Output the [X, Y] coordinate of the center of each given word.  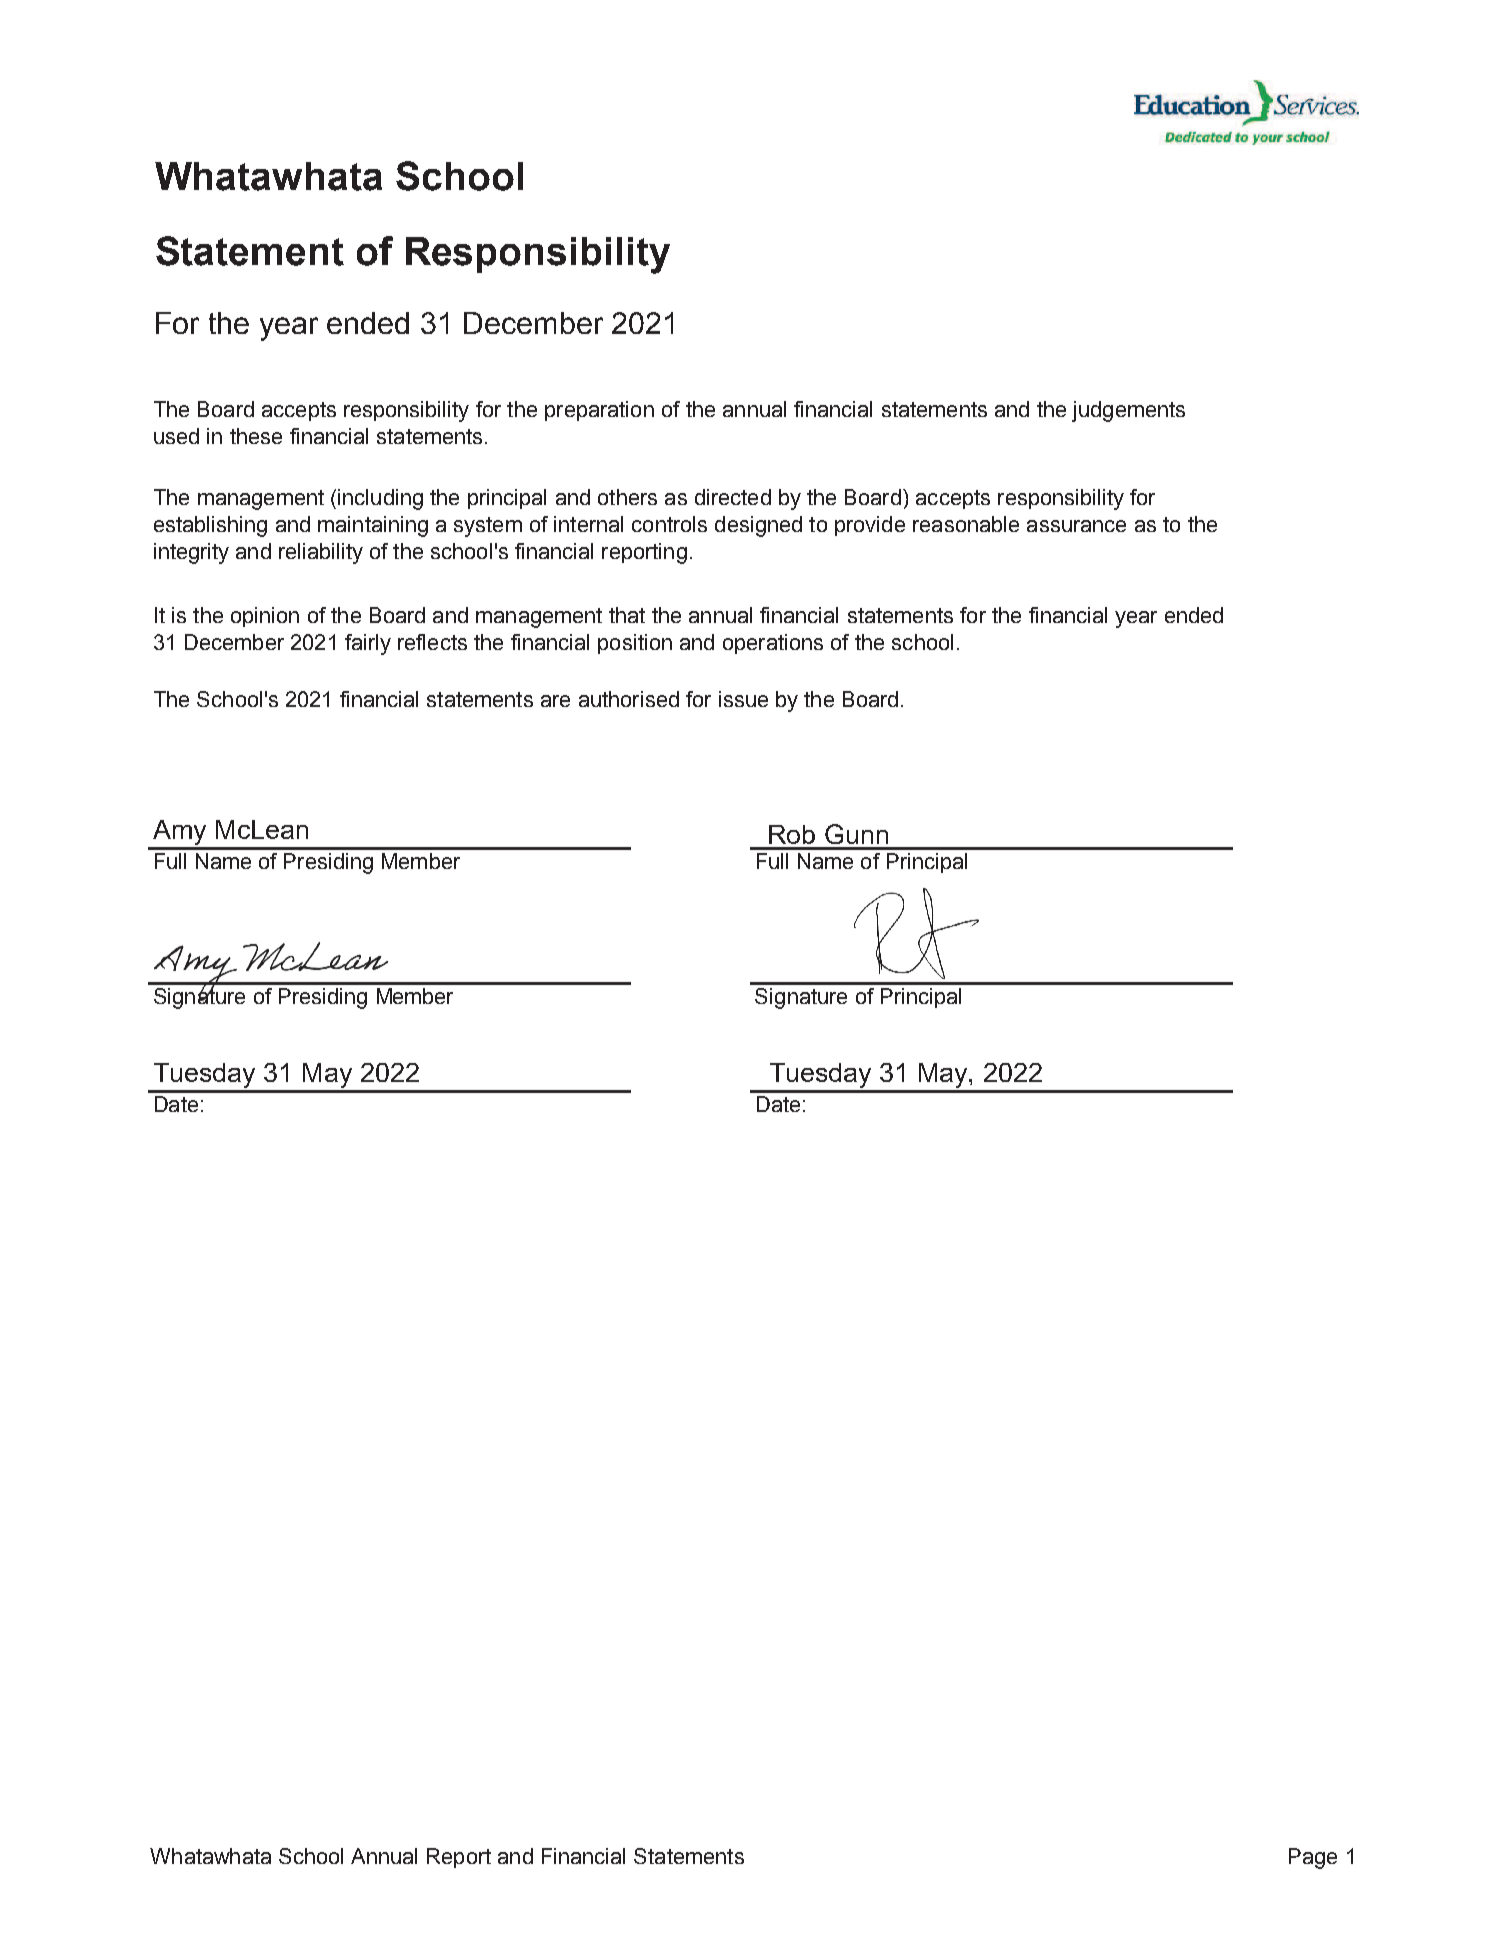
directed [733, 497]
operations [773, 644]
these [256, 436]
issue [743, 699]
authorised [629, 699]
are [555, 701]
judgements [1128, 411]
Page [1313, 1858]
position [635, 644]
